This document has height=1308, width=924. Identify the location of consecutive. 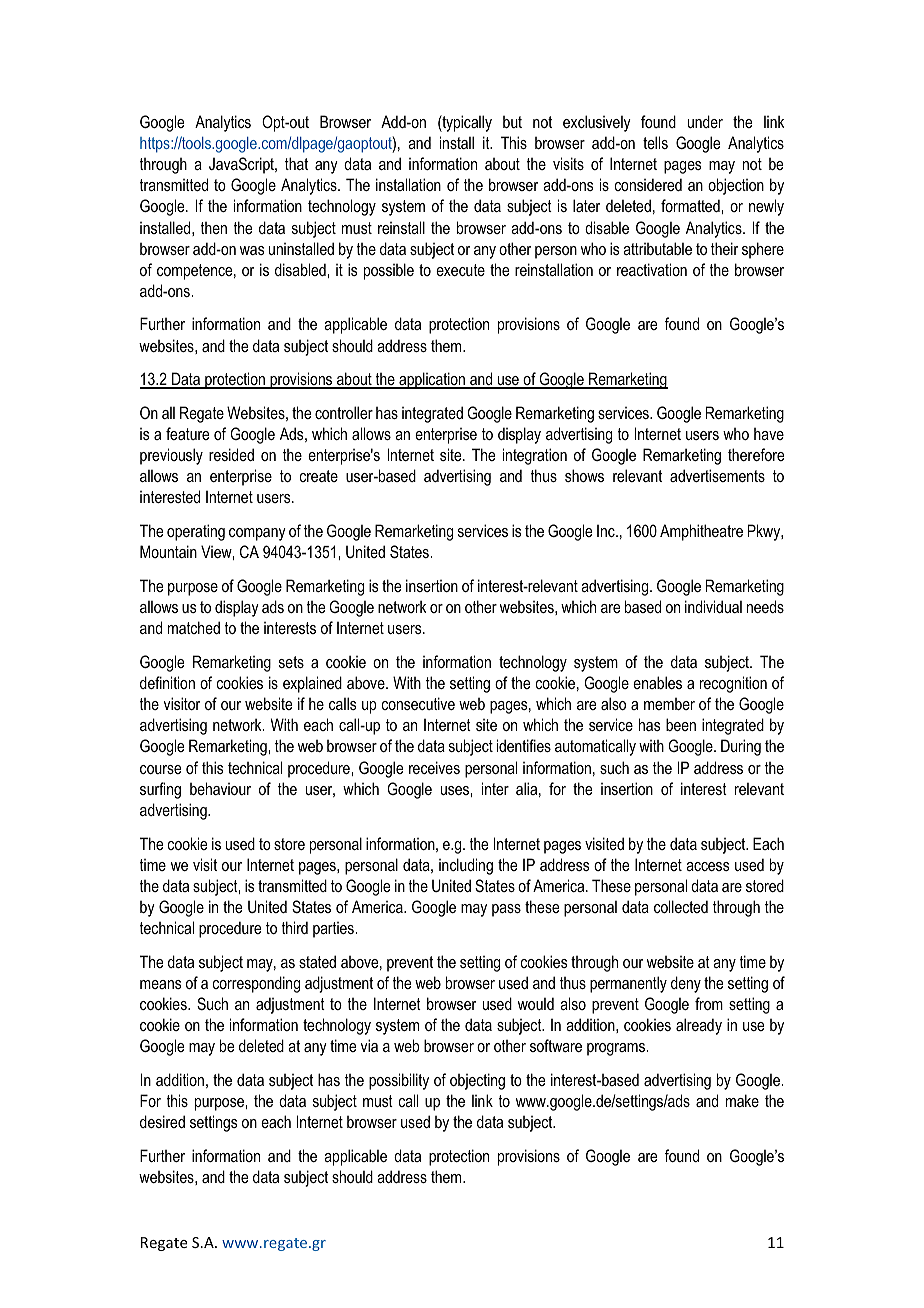
(418, 703).
